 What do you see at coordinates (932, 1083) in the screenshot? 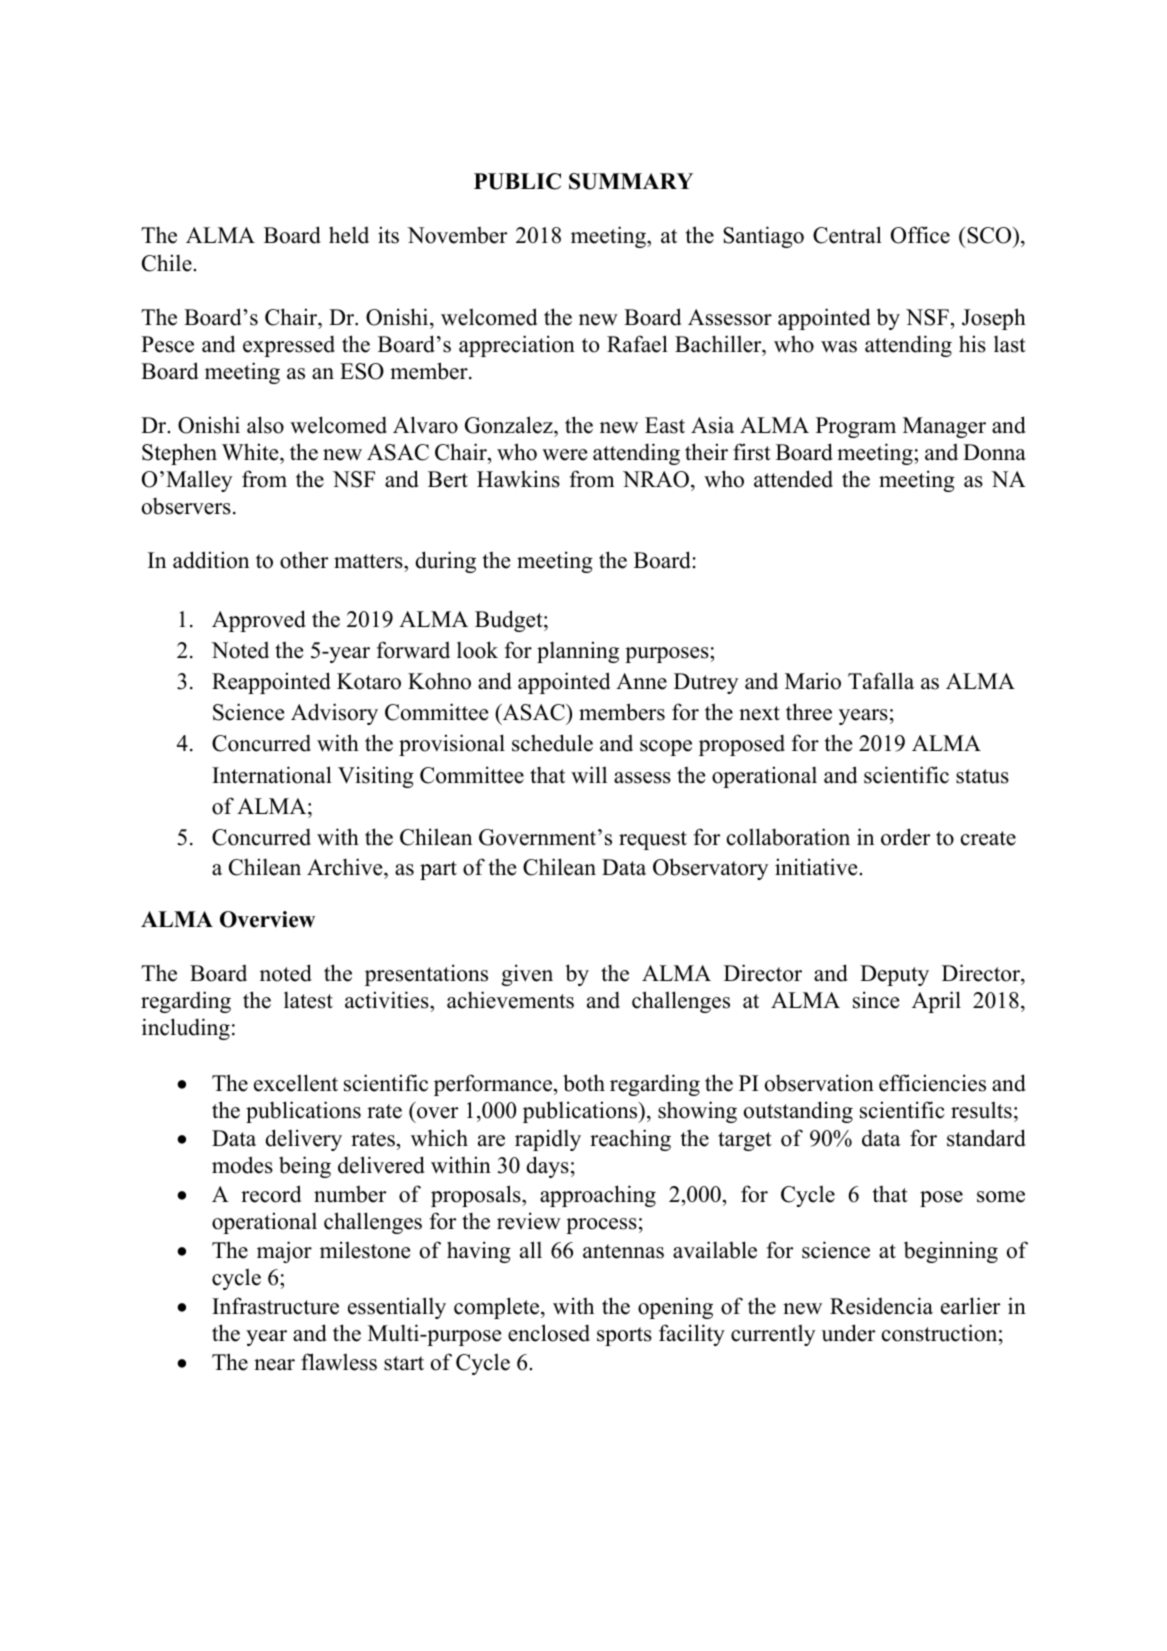
I see `efficiencies` at bounding box center [932, 1083].
